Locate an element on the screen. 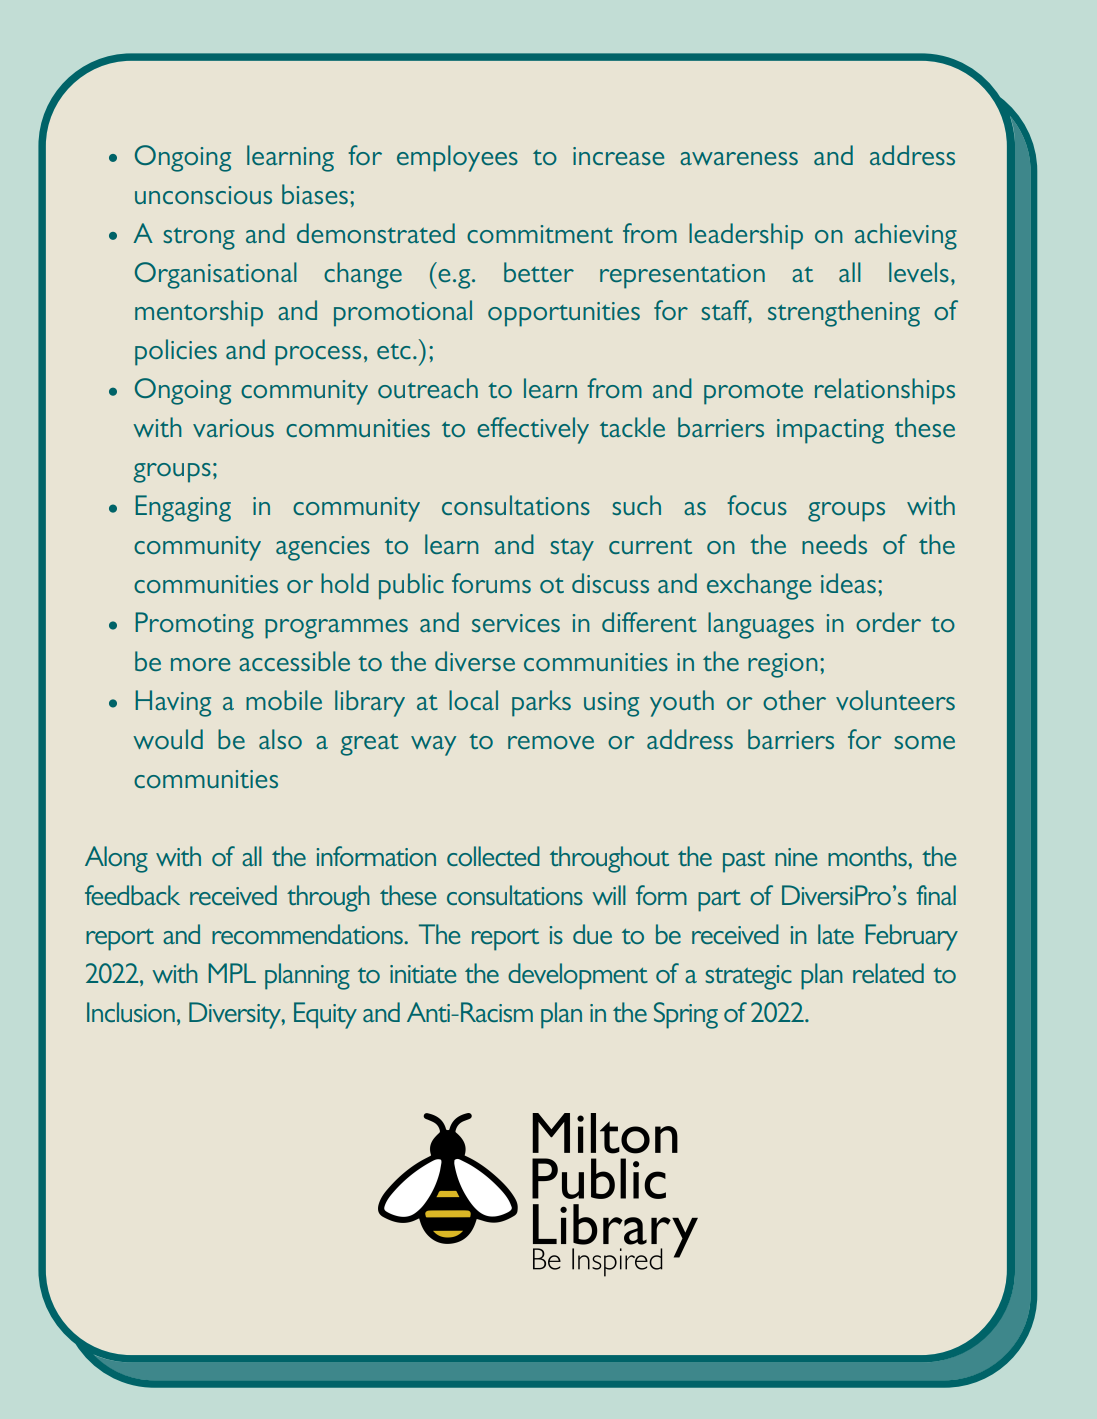 The width and height of the screenshot is (1097, 1419). Inclusion is located at coordinates (131, 1012).
